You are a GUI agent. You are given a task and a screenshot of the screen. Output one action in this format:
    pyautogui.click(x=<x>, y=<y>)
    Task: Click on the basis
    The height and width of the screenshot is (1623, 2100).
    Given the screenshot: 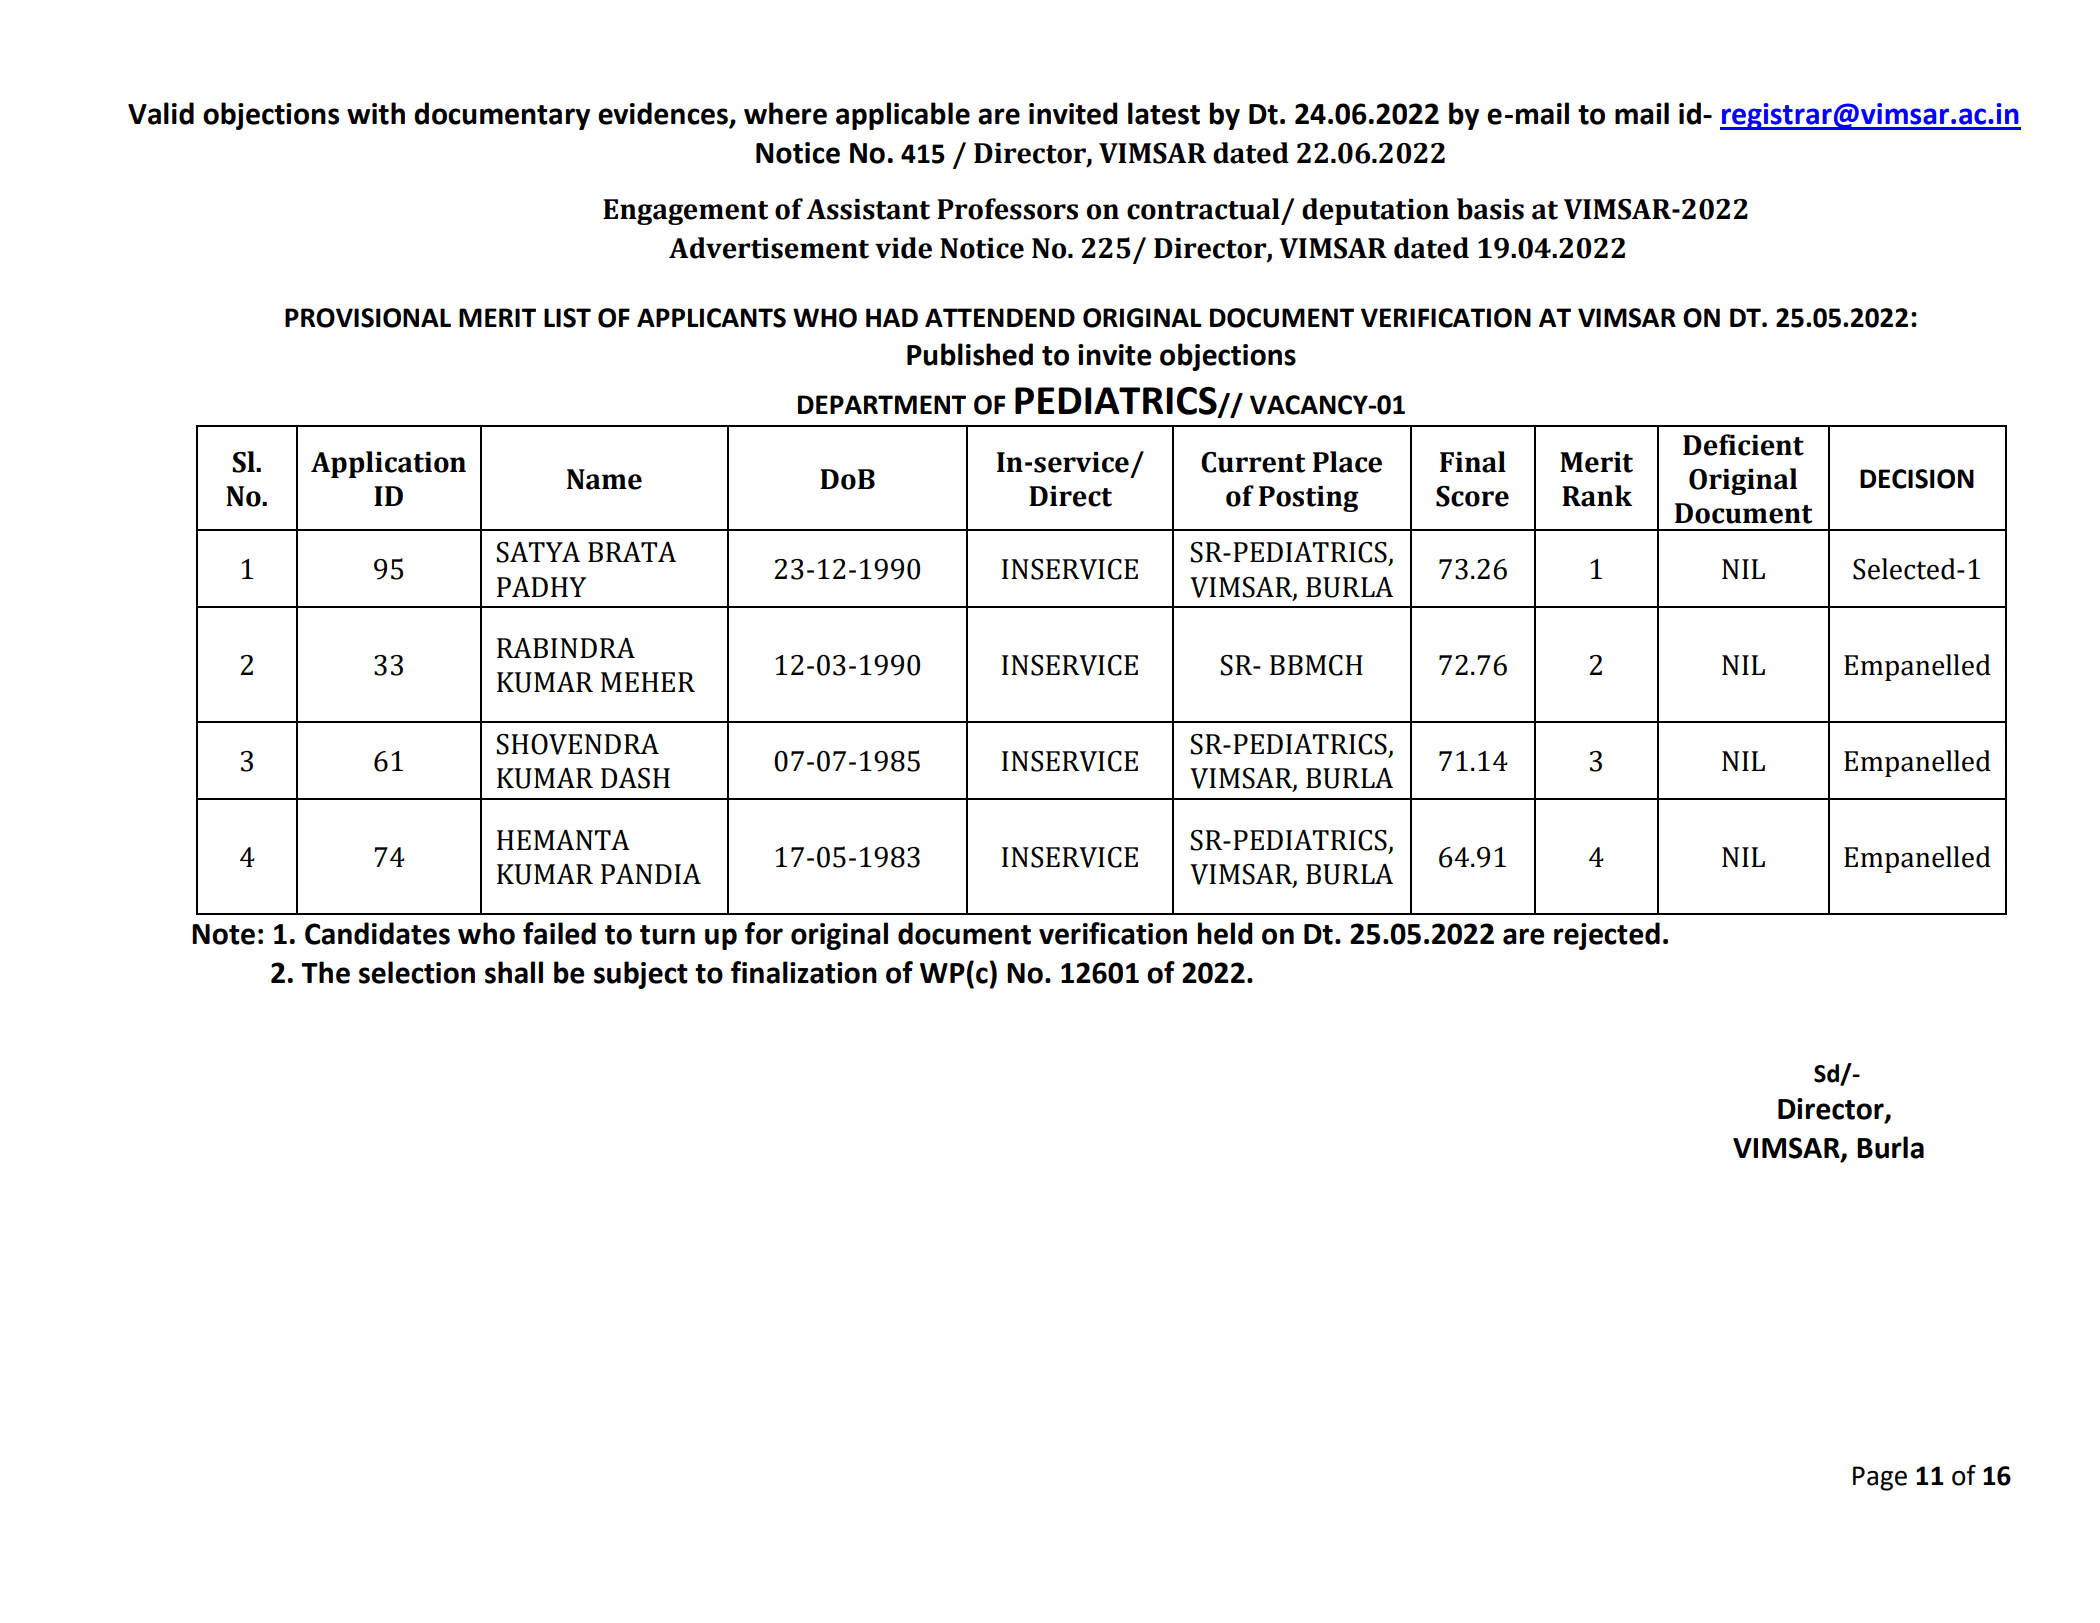 What is the action you would take?
    pyautogui.click(x=1490, y=209)
